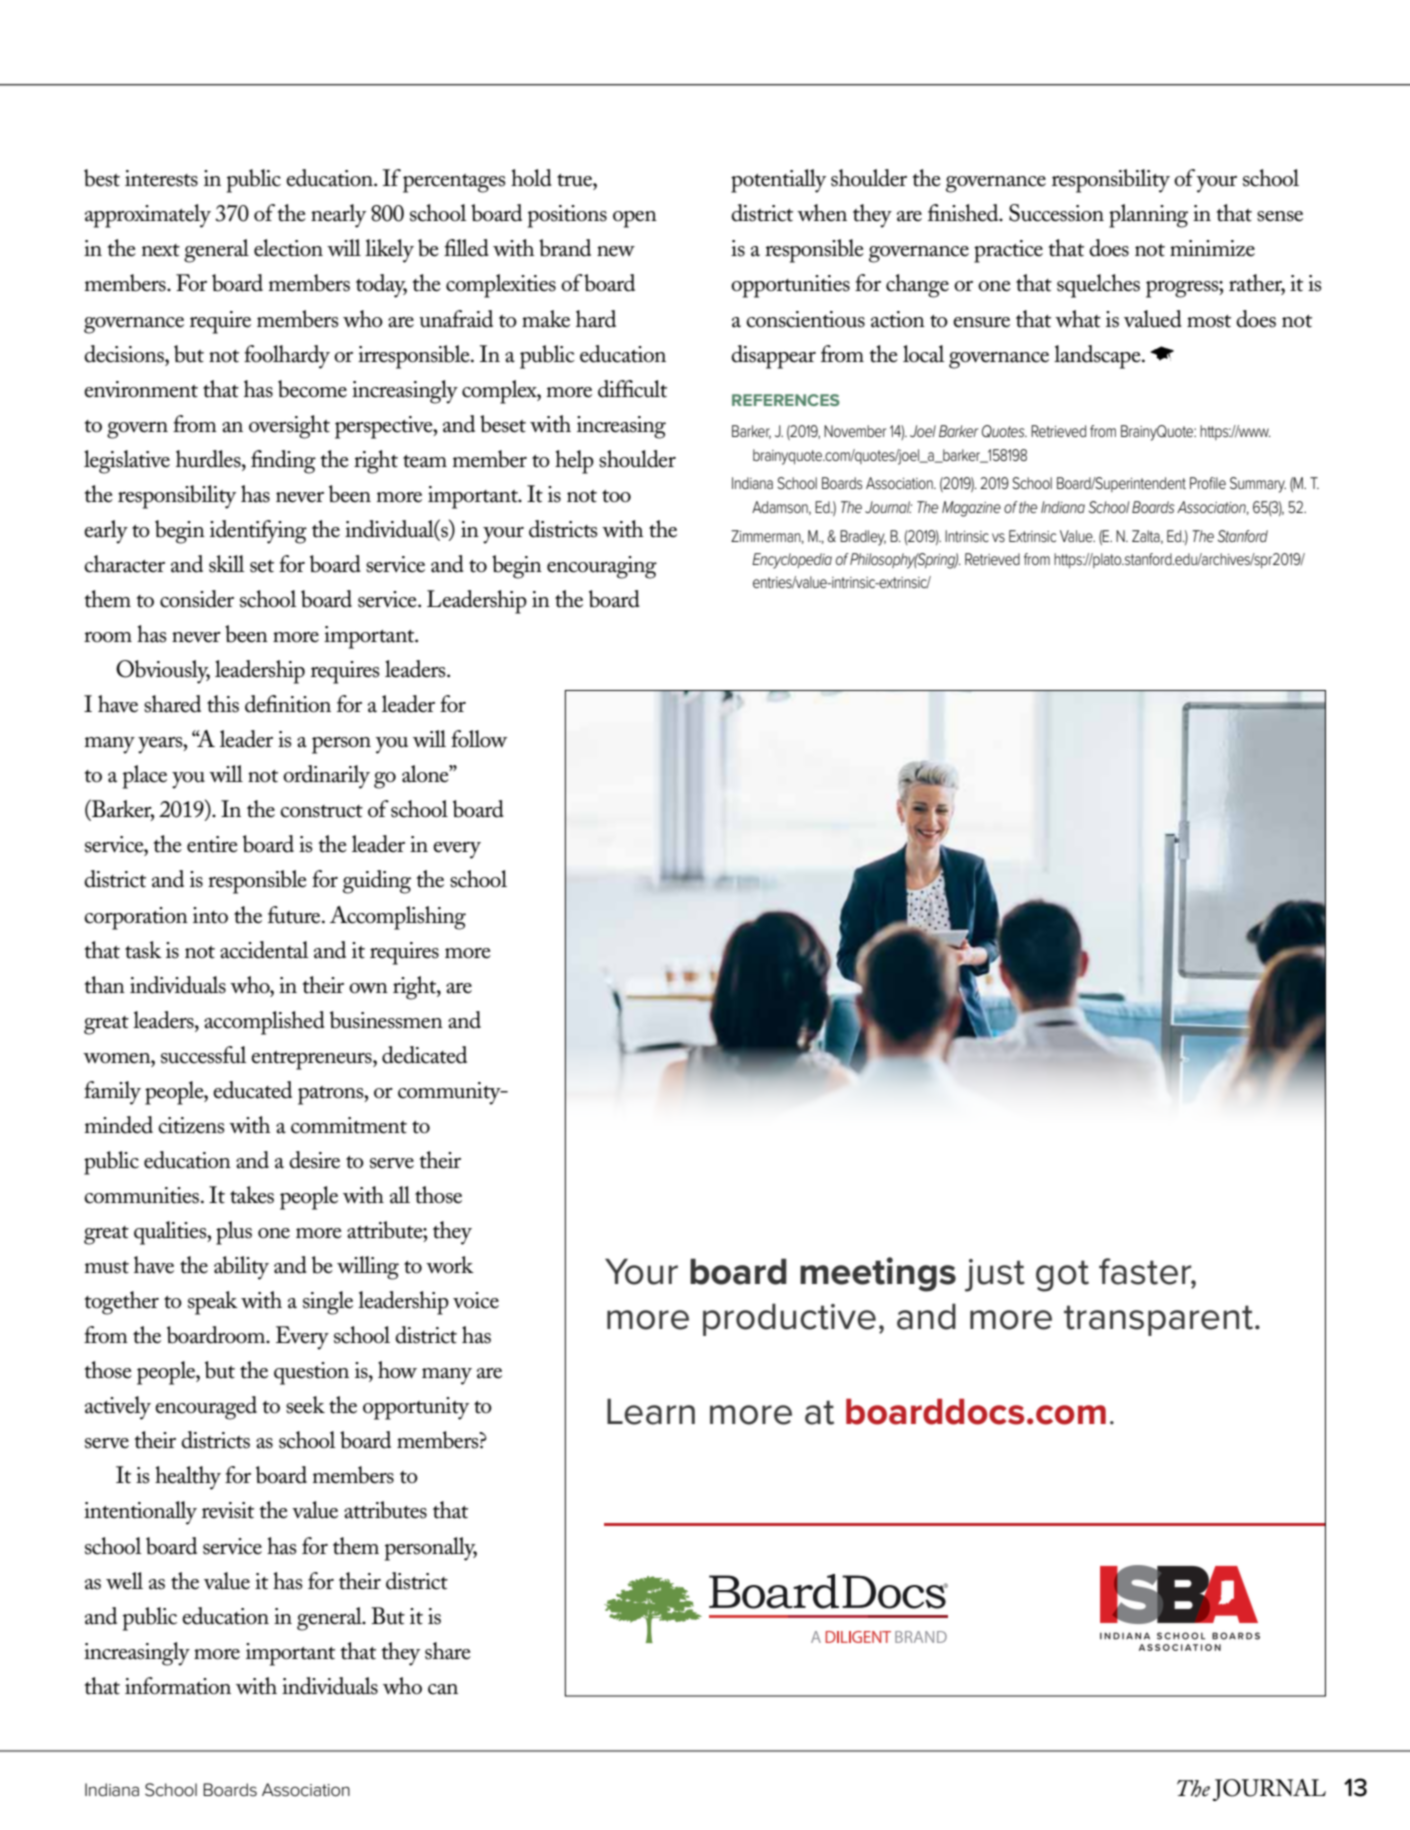 The height and width of the image is (1830, 1410). Describe the element at coordinates (1062, 1276) in the image. I see `got` at that location.
